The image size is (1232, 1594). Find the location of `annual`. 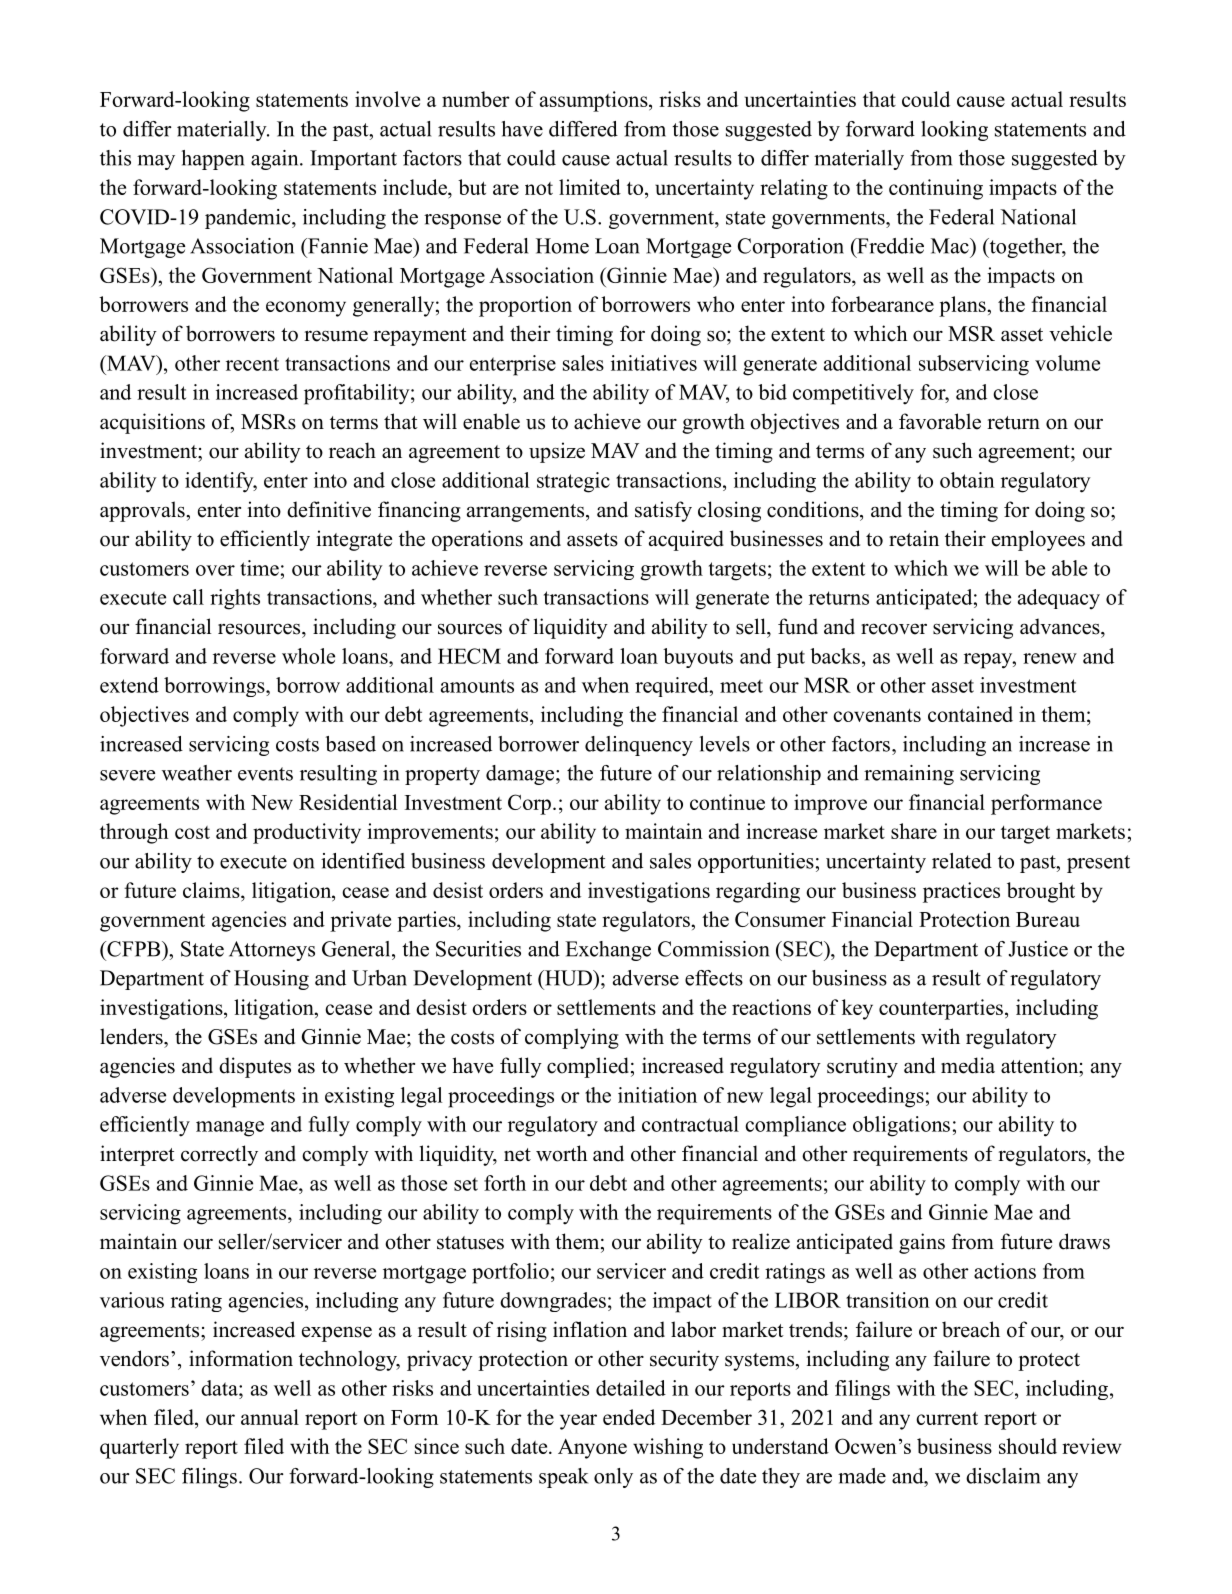

annual is located at coordinates (270, 1417).
